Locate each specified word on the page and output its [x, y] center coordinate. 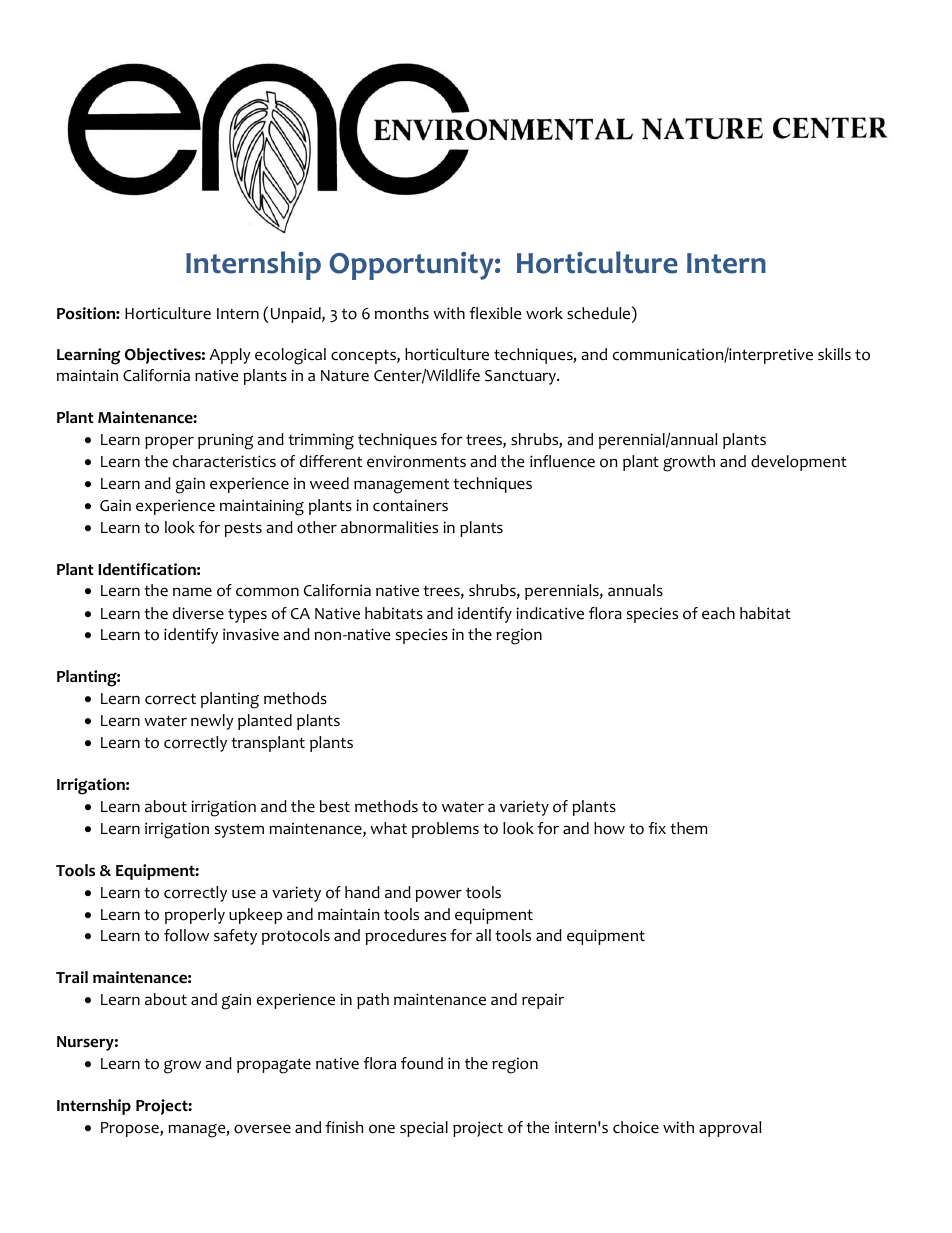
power [438, 895]
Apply [230, 356]
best [335, 806]
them [688, 828]
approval [730, 1129]
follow [186, 935]
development [799, 463]
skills [834, 354]
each [718, 613]
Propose [131, 1129]
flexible [495, 313]
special [424, 1129]
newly [212, 722]
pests [243, 529]
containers [410, 505]
